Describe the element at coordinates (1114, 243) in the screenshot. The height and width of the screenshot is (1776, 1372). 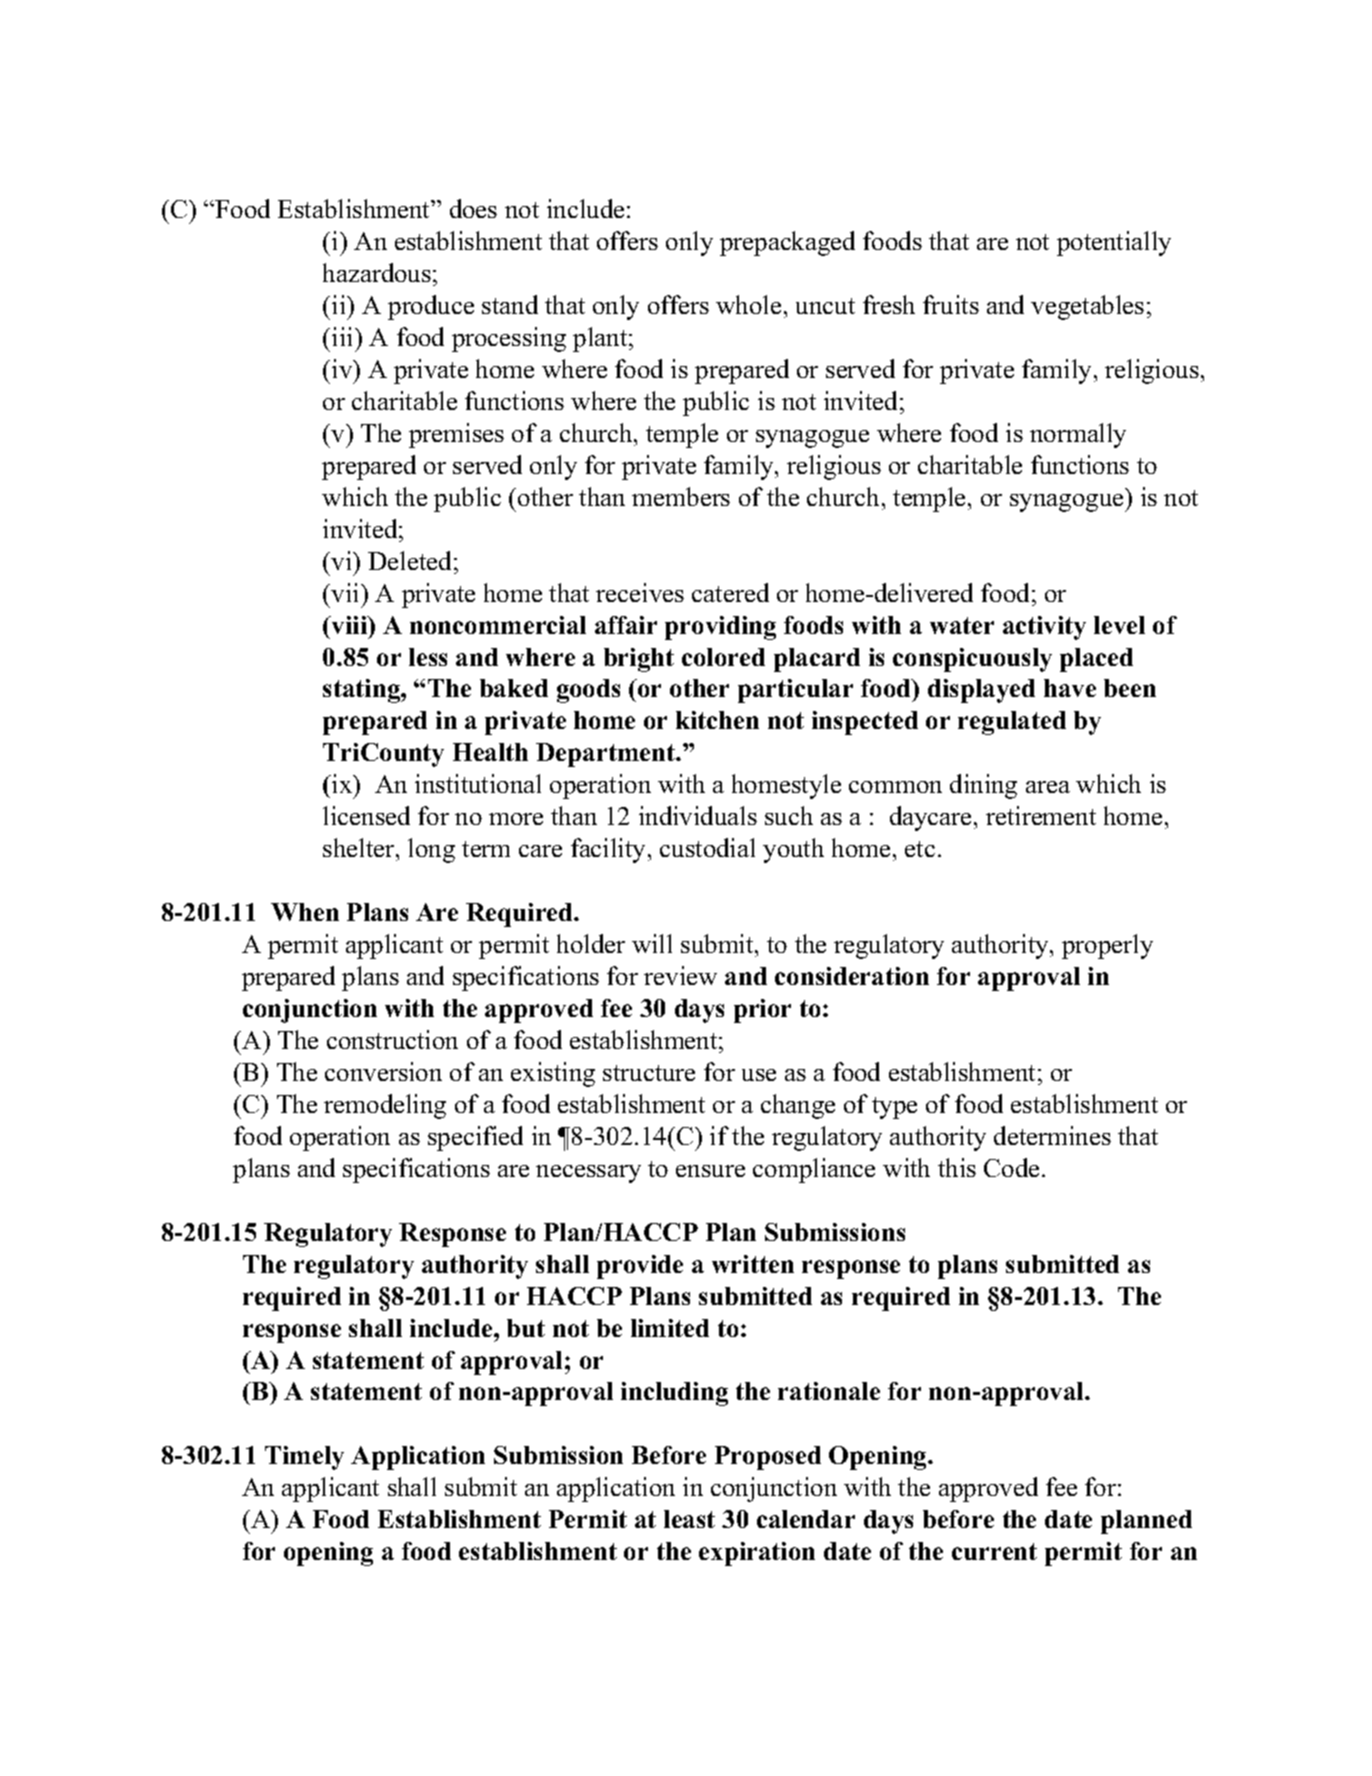
I see `potentially` at that location.
